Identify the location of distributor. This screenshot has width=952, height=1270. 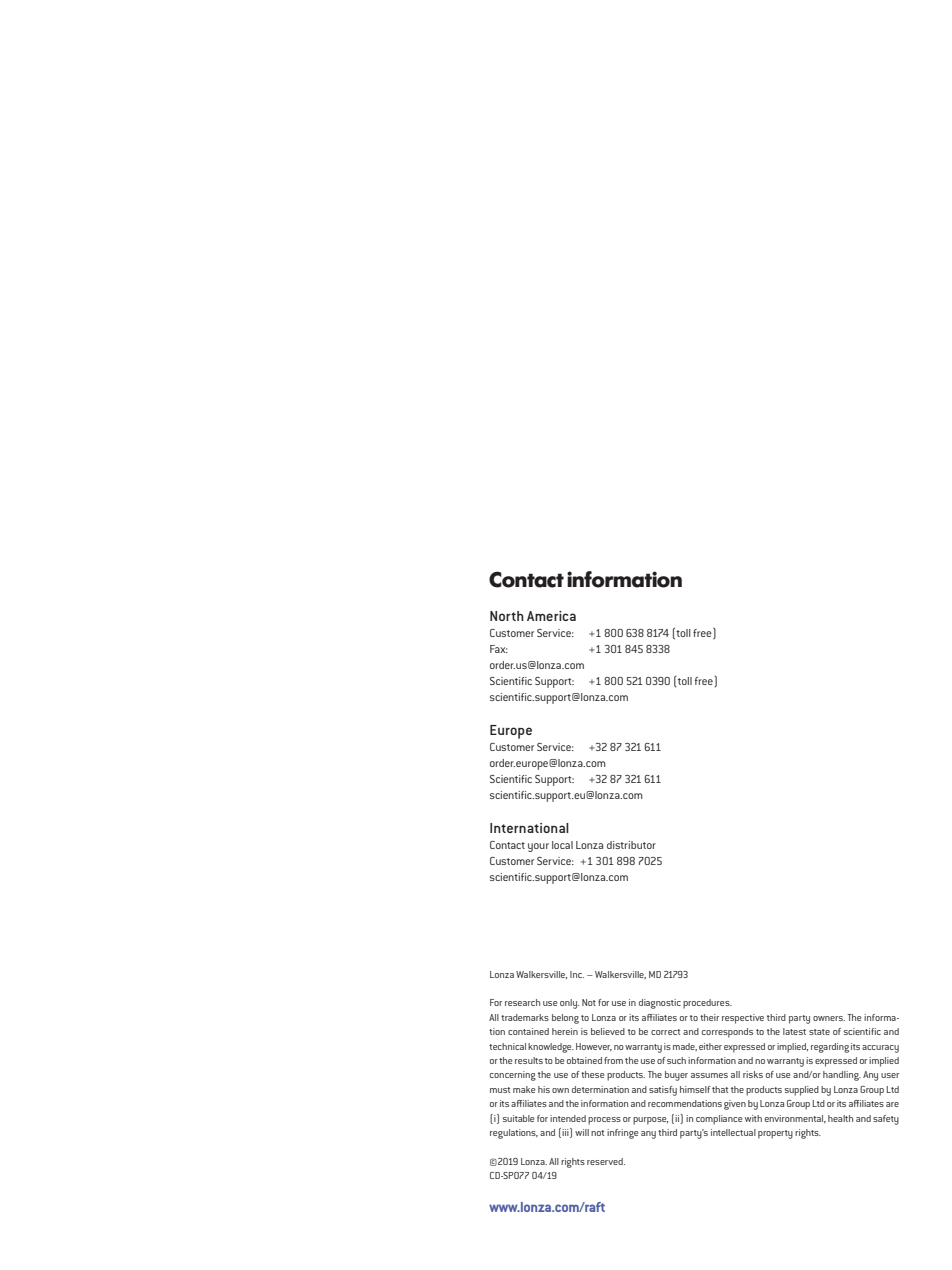
(631, 845).
